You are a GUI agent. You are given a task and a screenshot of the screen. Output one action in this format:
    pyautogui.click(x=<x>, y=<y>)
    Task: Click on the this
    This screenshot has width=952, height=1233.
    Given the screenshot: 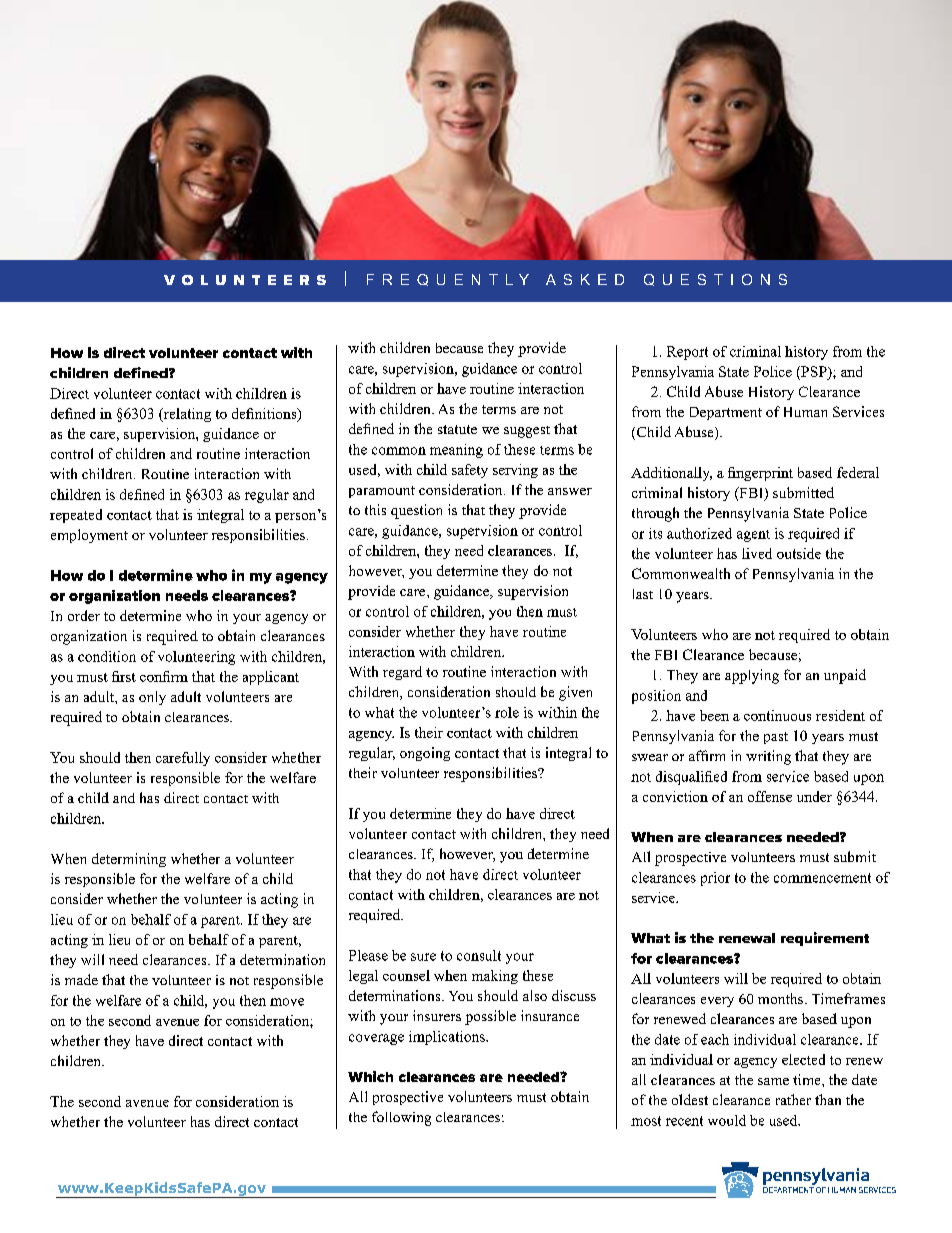 What is the action you would take?
    pyautogui.click(x=375, y=509)
